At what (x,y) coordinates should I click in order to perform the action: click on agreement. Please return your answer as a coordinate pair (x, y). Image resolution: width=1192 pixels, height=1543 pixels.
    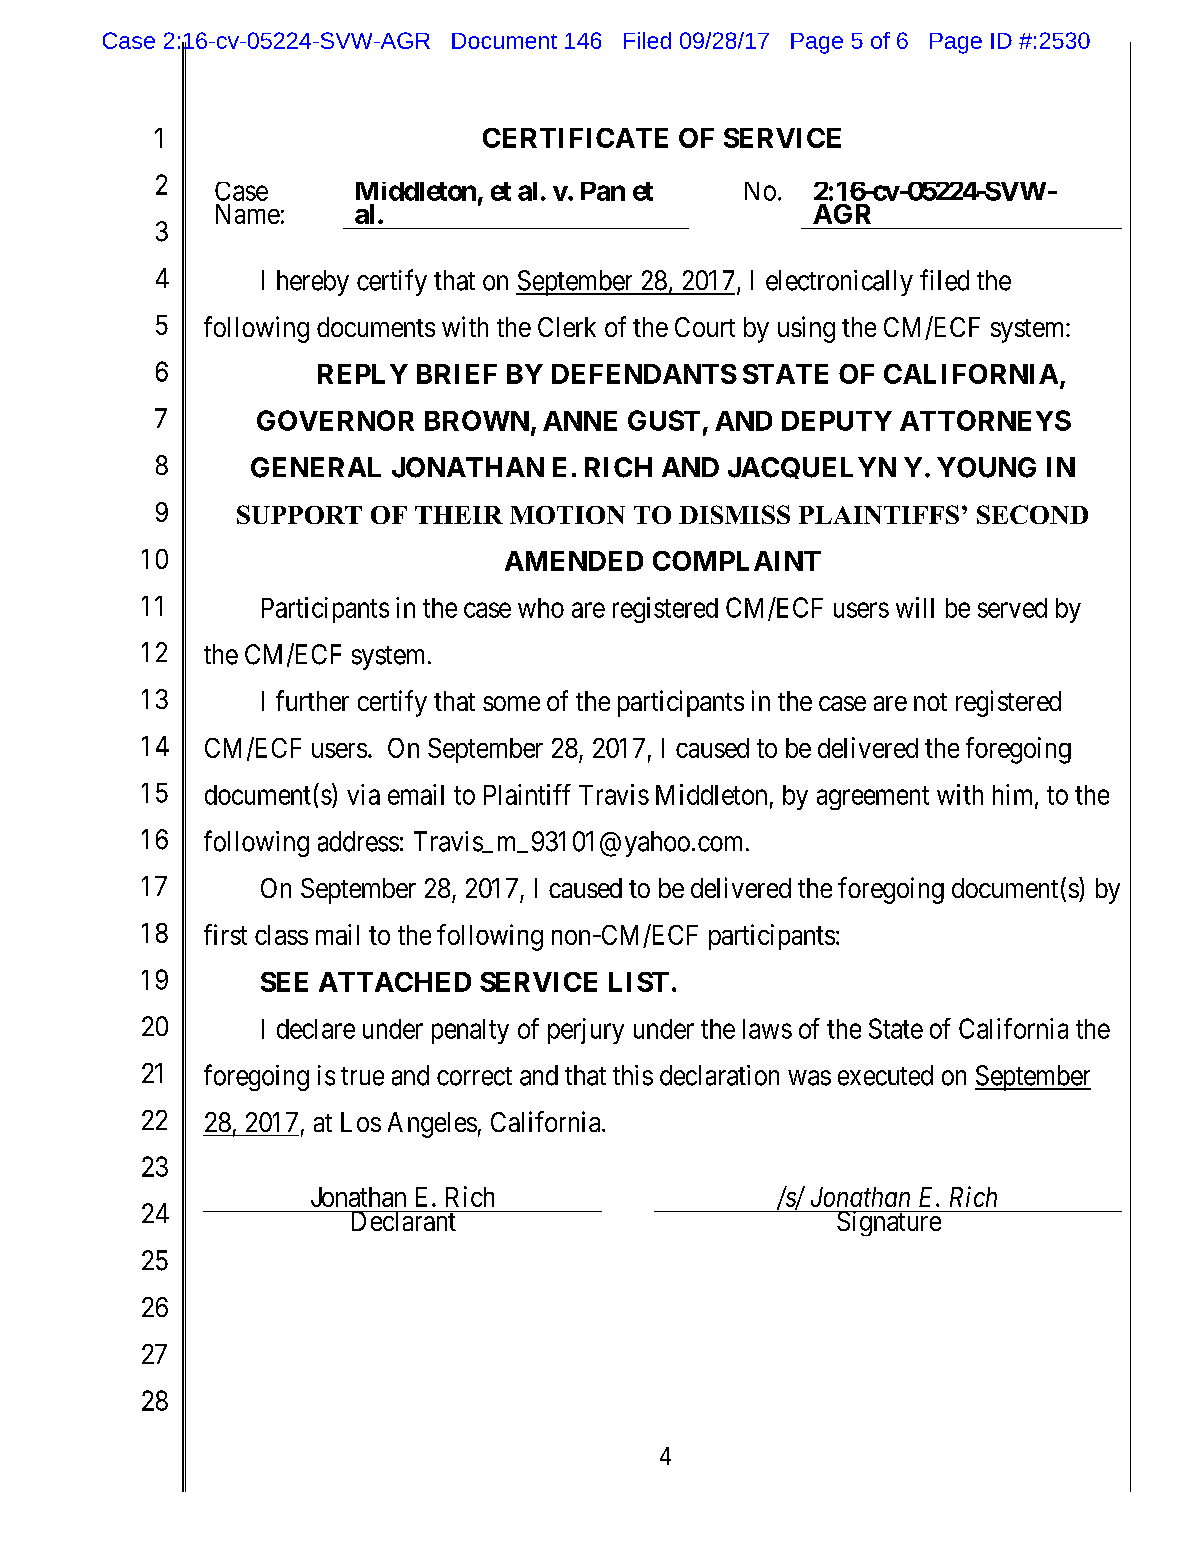
    Looking at the image, I should click on (873, 798).
